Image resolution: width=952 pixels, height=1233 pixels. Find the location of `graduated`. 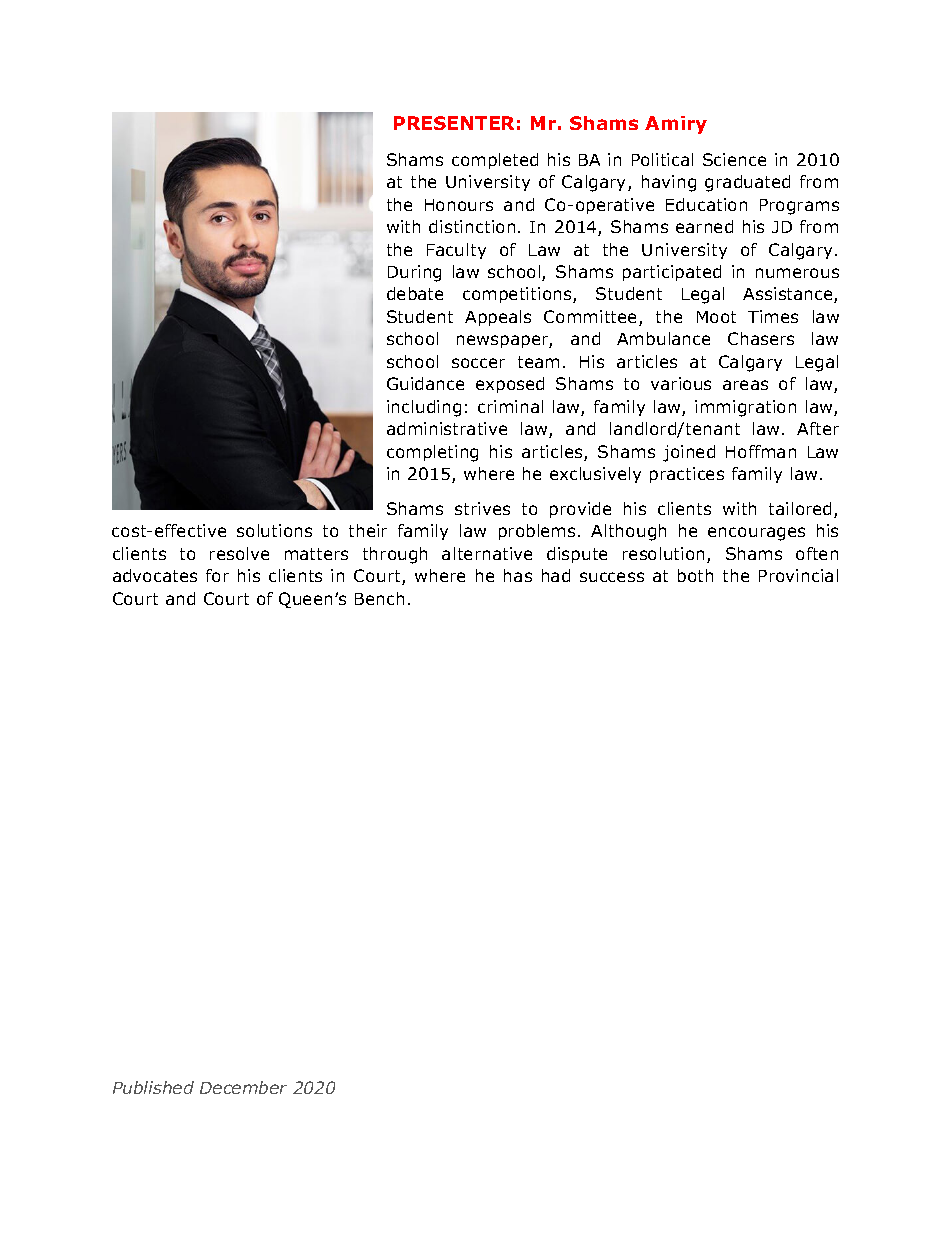

graduated is located at coordinates (747, 183).
